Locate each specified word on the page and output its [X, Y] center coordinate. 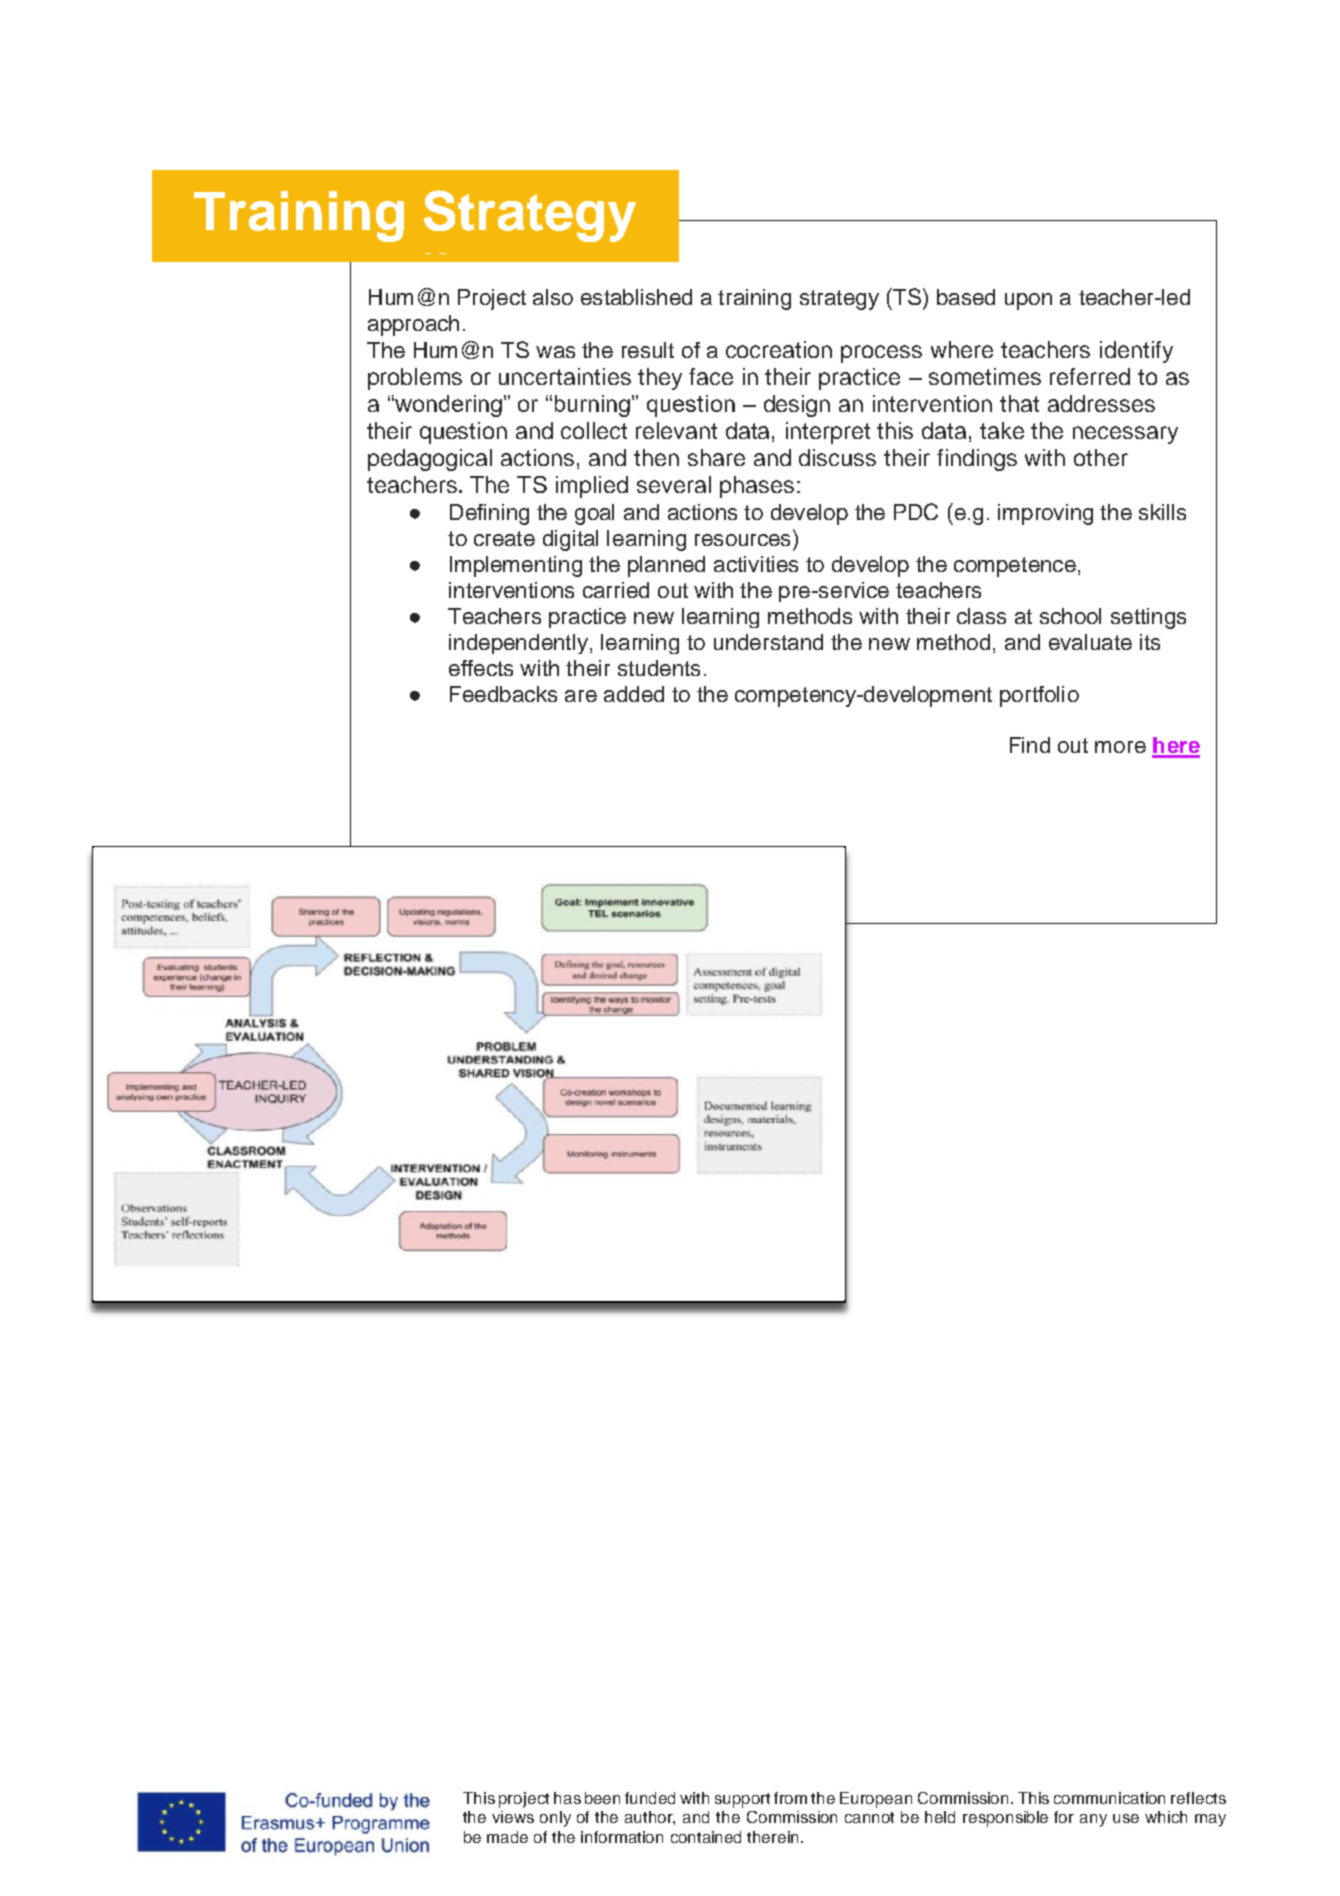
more [1120, 747]
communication [1109, 1798]
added [634, 694]
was [555, 352]
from [790, 1798]
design [797, 406]
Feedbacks [503, 694]
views [513, 1817]
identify [1136, 352]
